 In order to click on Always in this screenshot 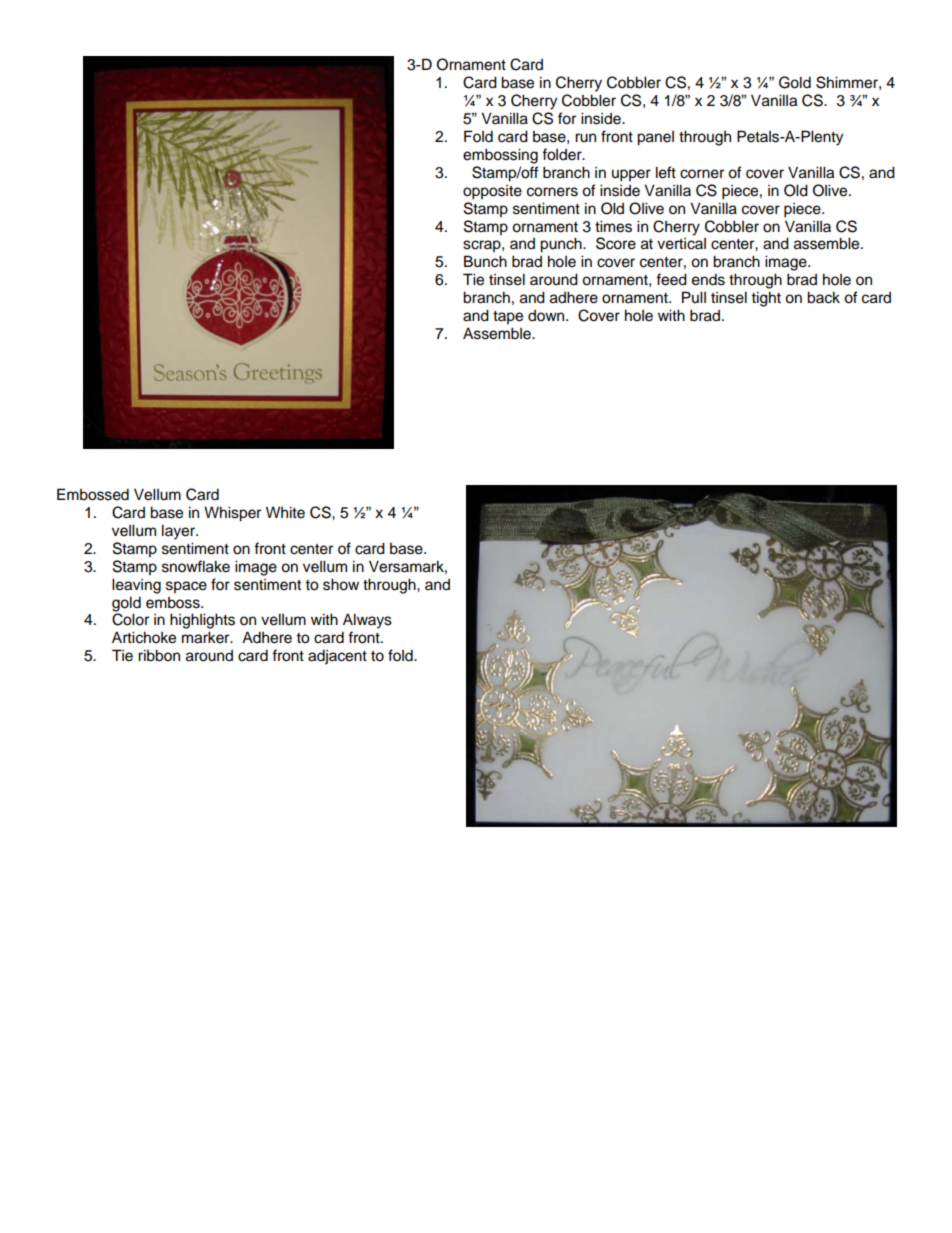, I will do `click(367, 621)`.
